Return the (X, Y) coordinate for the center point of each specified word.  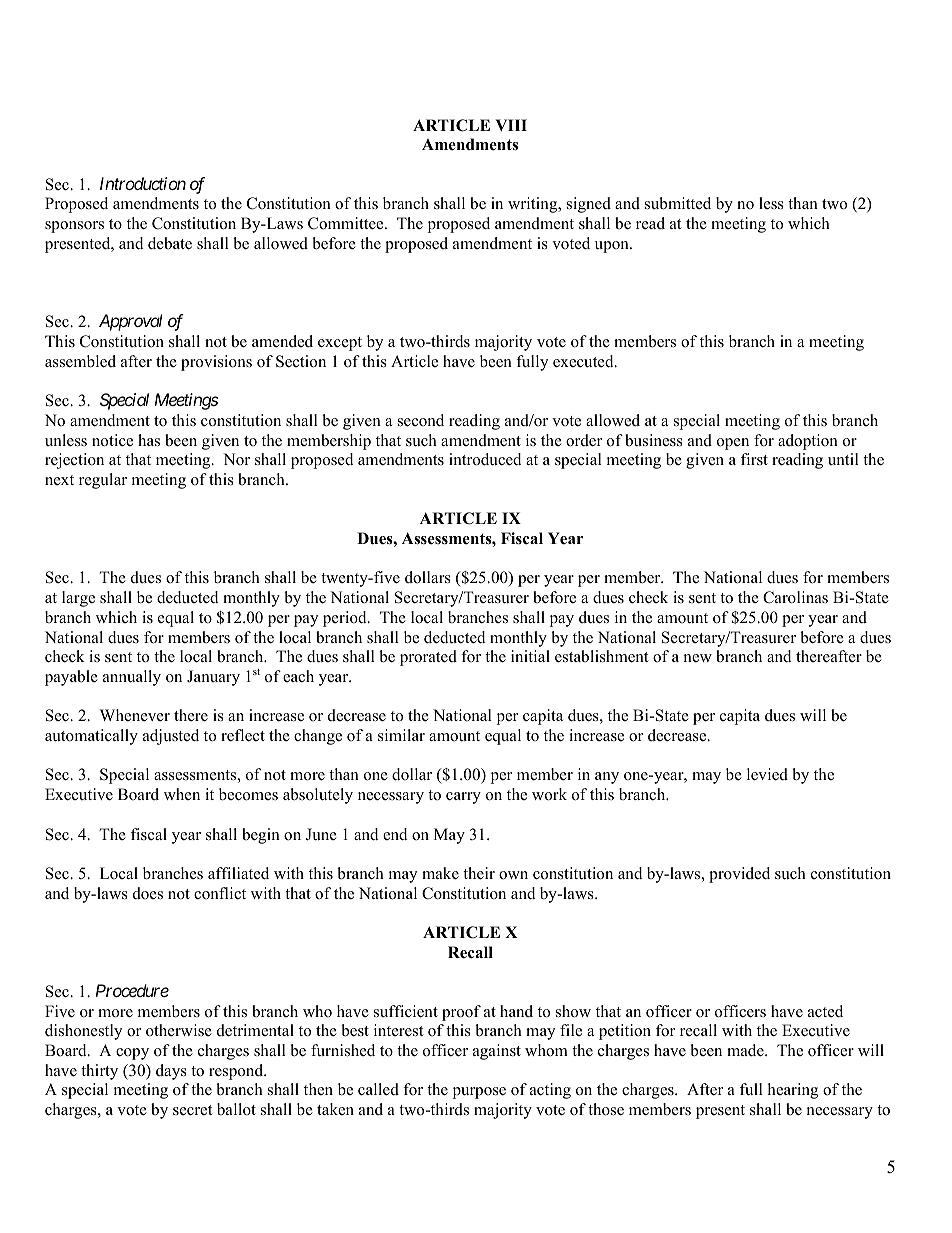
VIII (511, 125)
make (440, 873)
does (148, 893)
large (78, 599)
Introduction (143, 183)
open (733, 444)
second (421, 420)
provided (739, 875)
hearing (793, 1091)
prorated (428, 658)
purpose (479, 1093)
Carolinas (795, 597)
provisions (216, 363)
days (171, 1072)
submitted (678, 203)
